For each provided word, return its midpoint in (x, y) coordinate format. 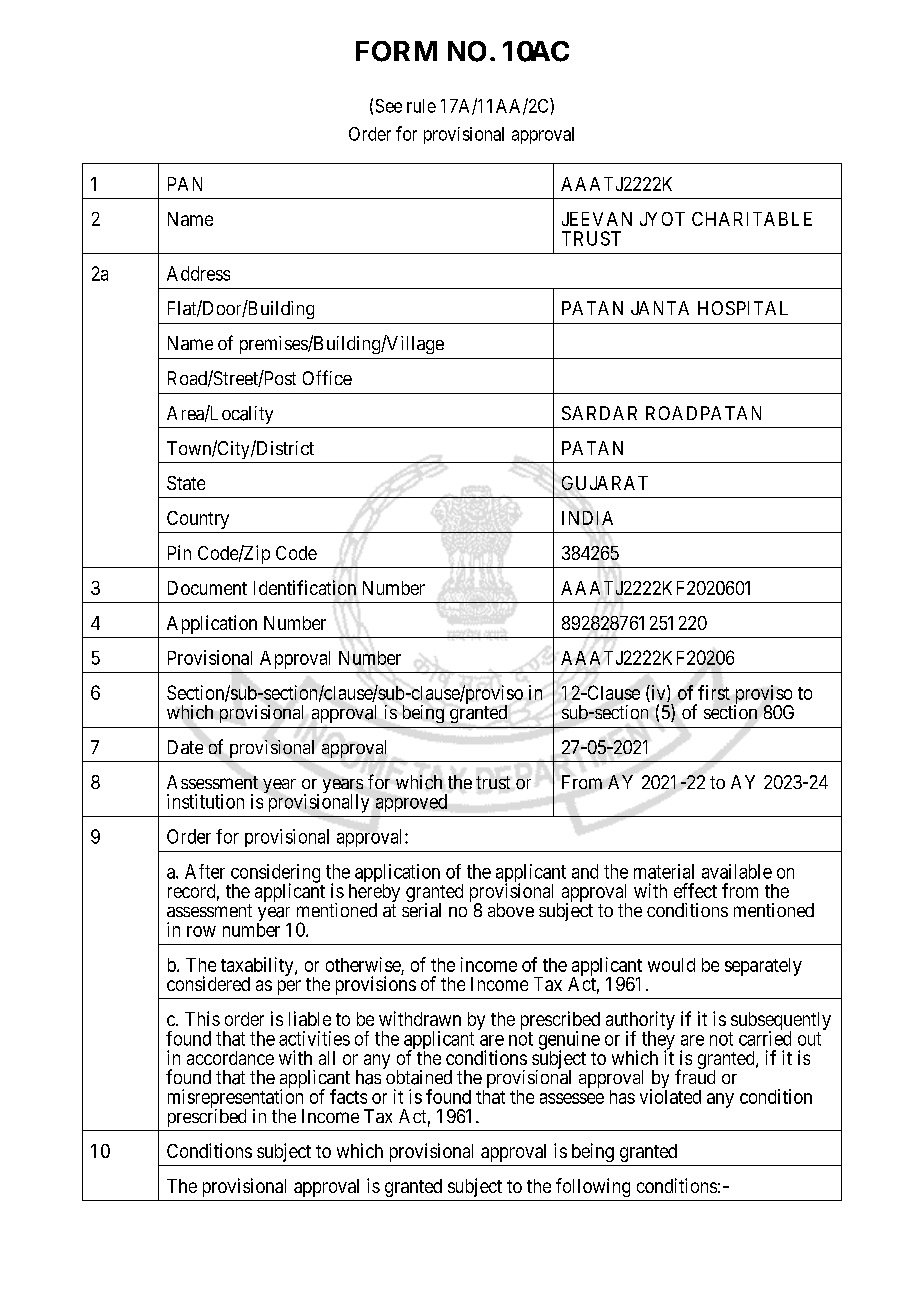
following (593, 1187)
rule (421, 106)
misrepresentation (236, 1099)
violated (670, 1096)
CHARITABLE (752, 219)
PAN (185, 184)
